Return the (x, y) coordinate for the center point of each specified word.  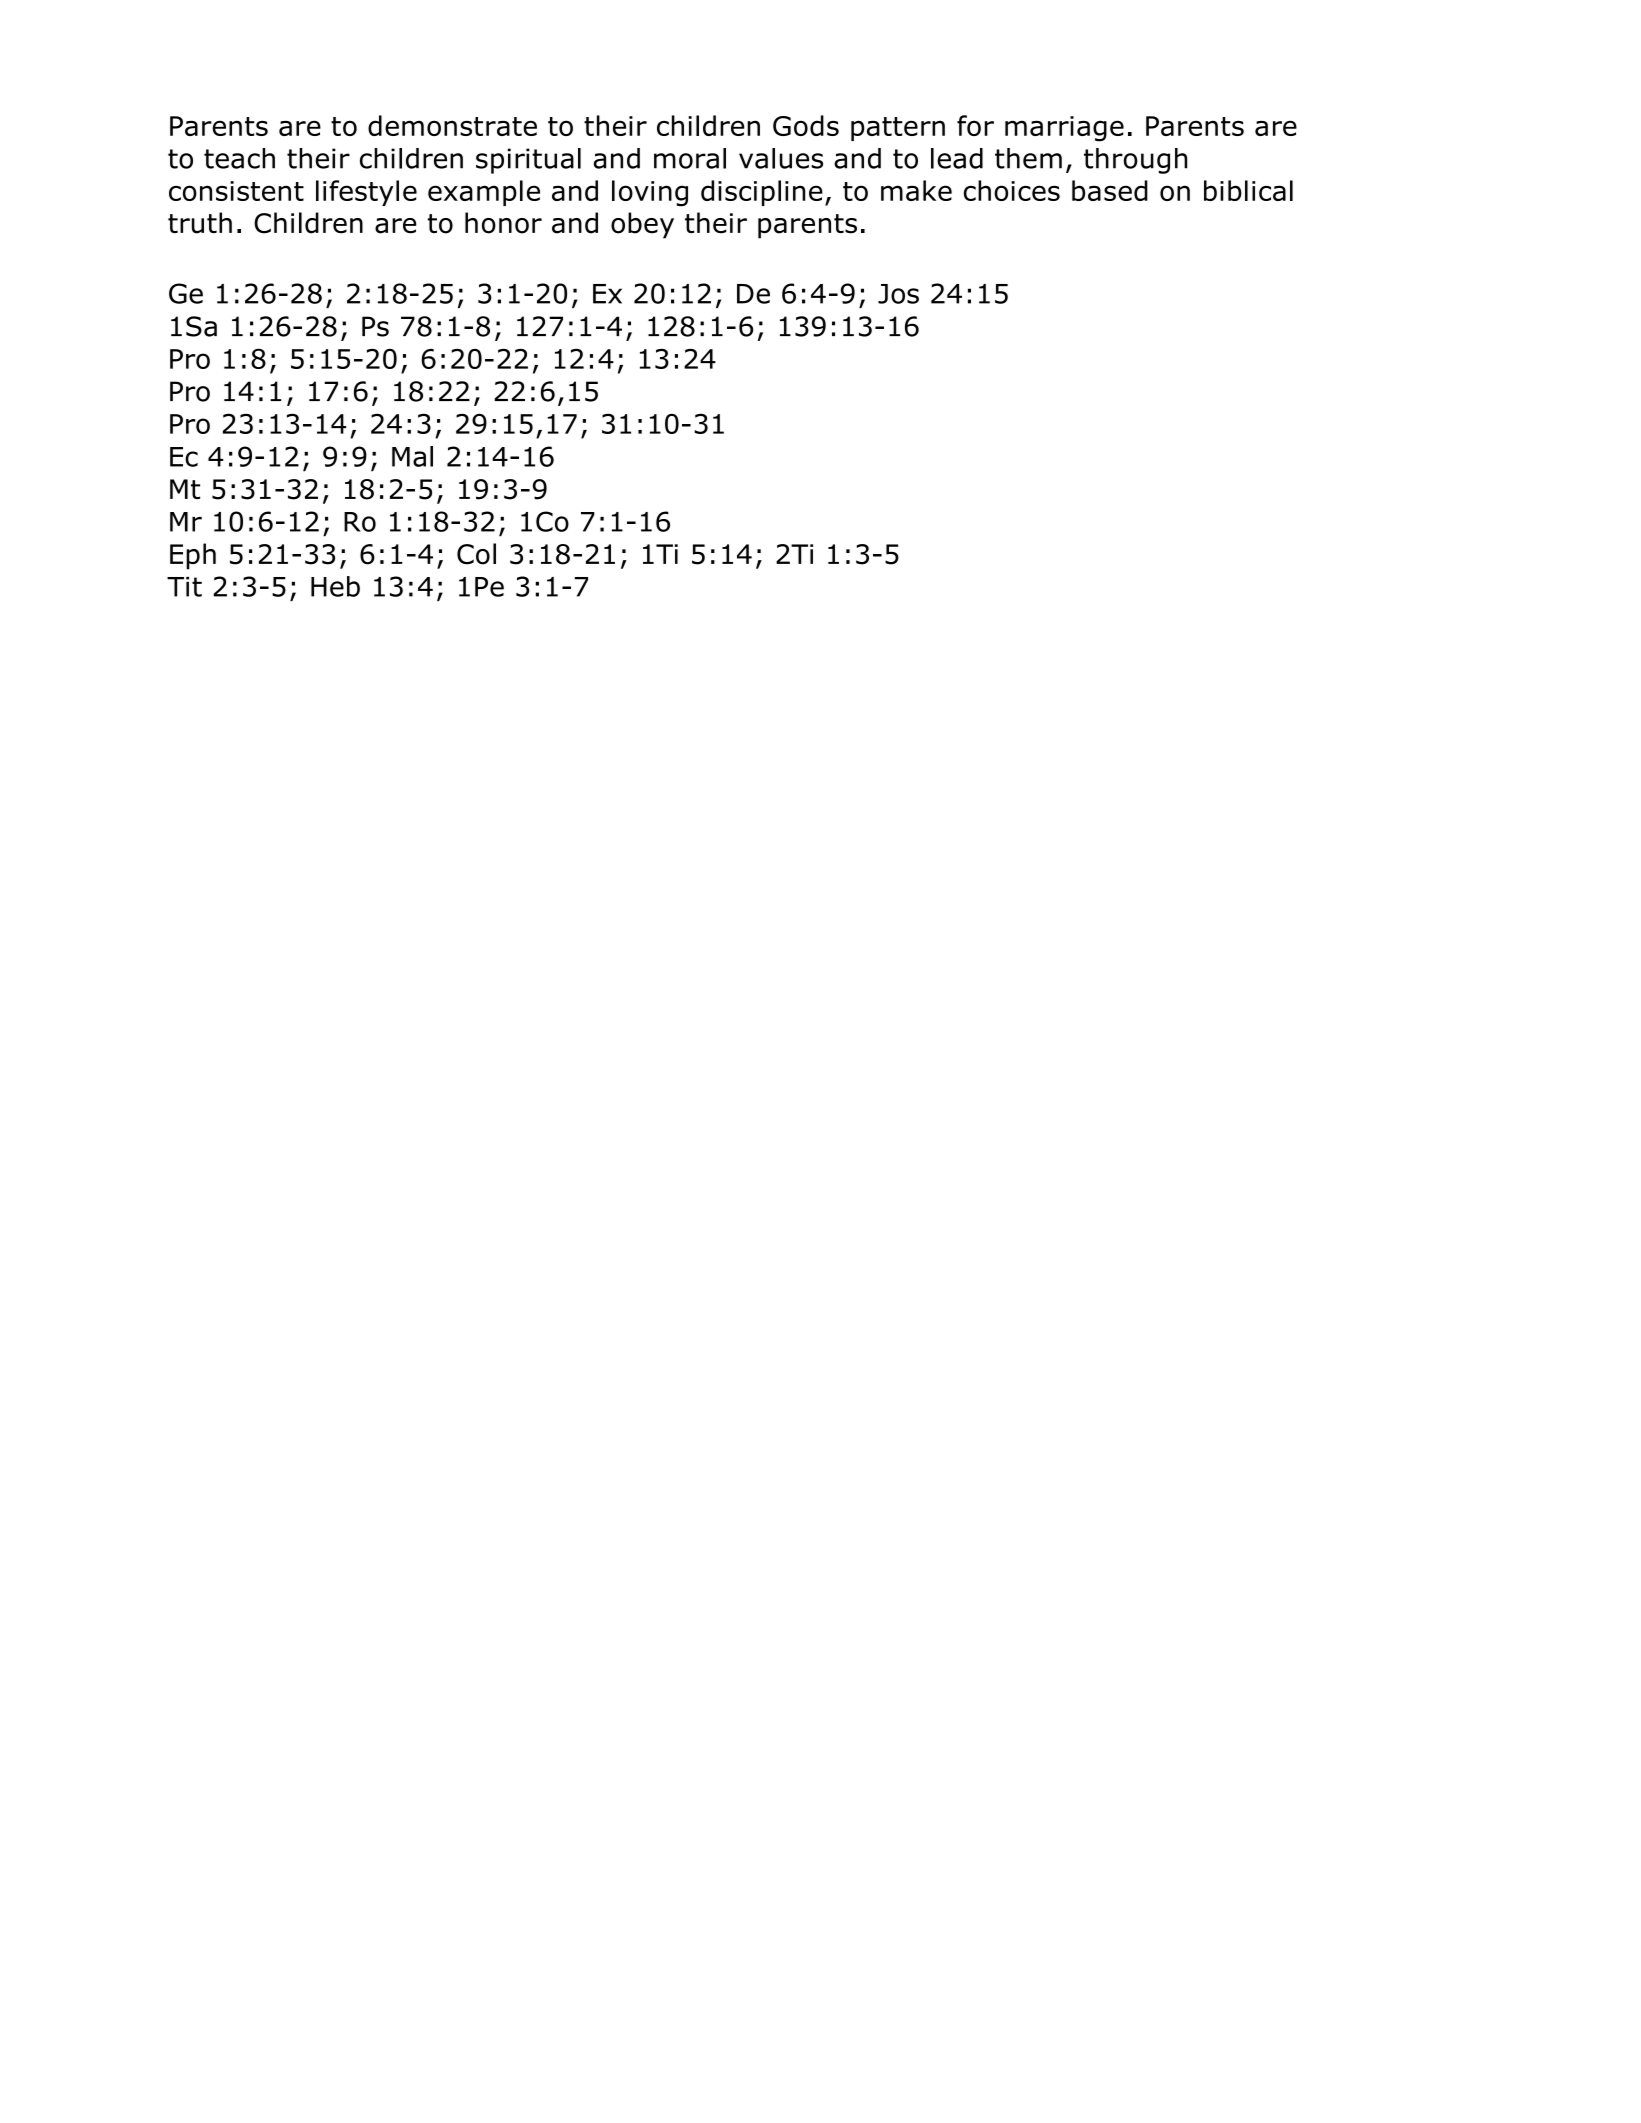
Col (476, 554)
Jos (898, 294)
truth (200, 223)
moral (690, 158)
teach (239, 158)
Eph (193, 556)
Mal (412, 456)
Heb (335, 586)
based (1110, 190)
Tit (184, 587)
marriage (1064, 129)
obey (642, 225)
